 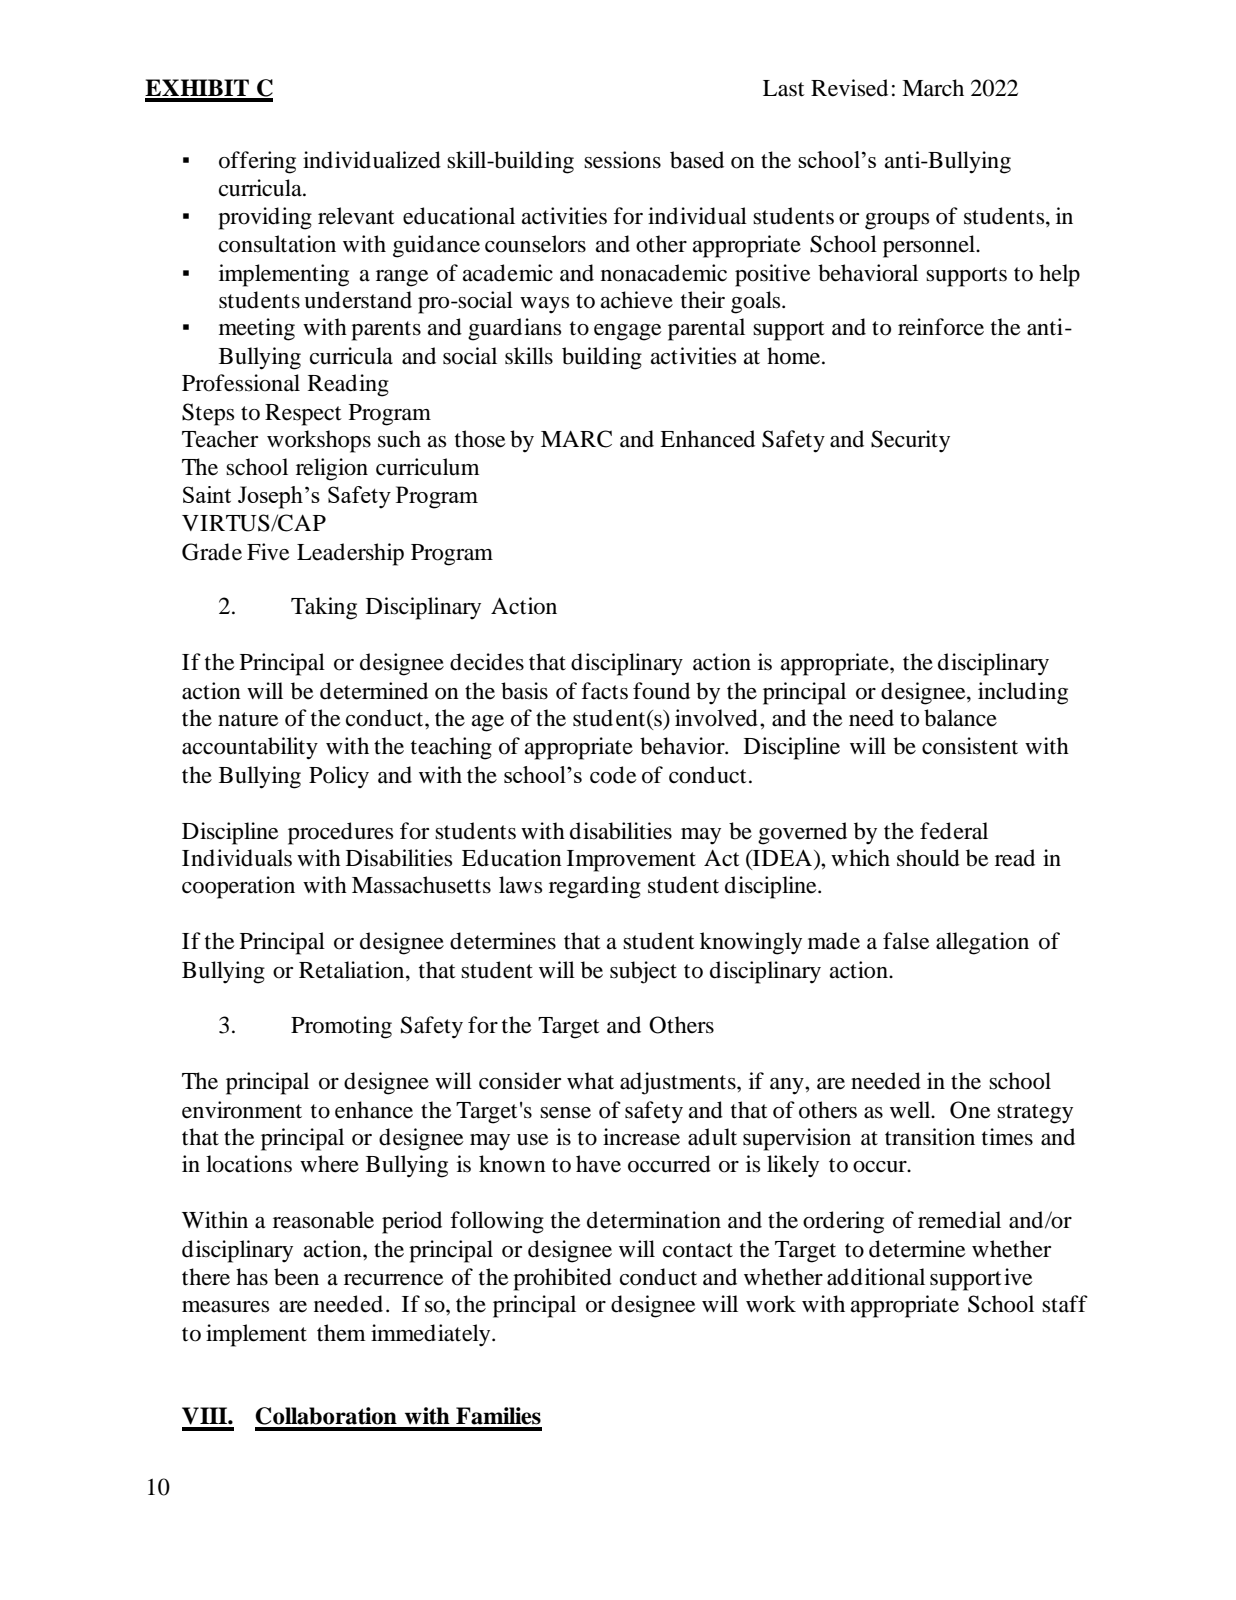 I want to click on balance, so click(x=960, y=718).
